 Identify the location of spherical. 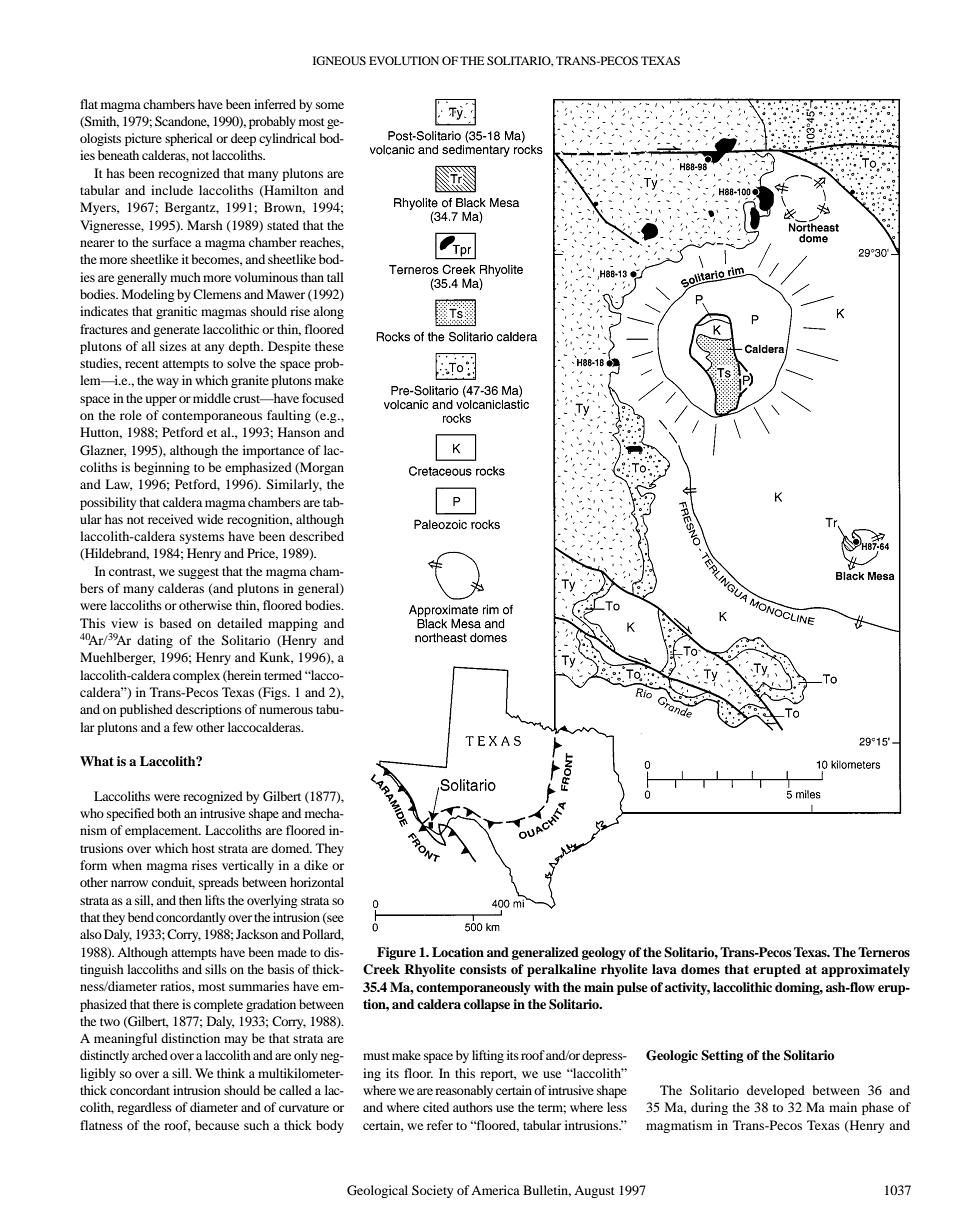
(189, 139).
